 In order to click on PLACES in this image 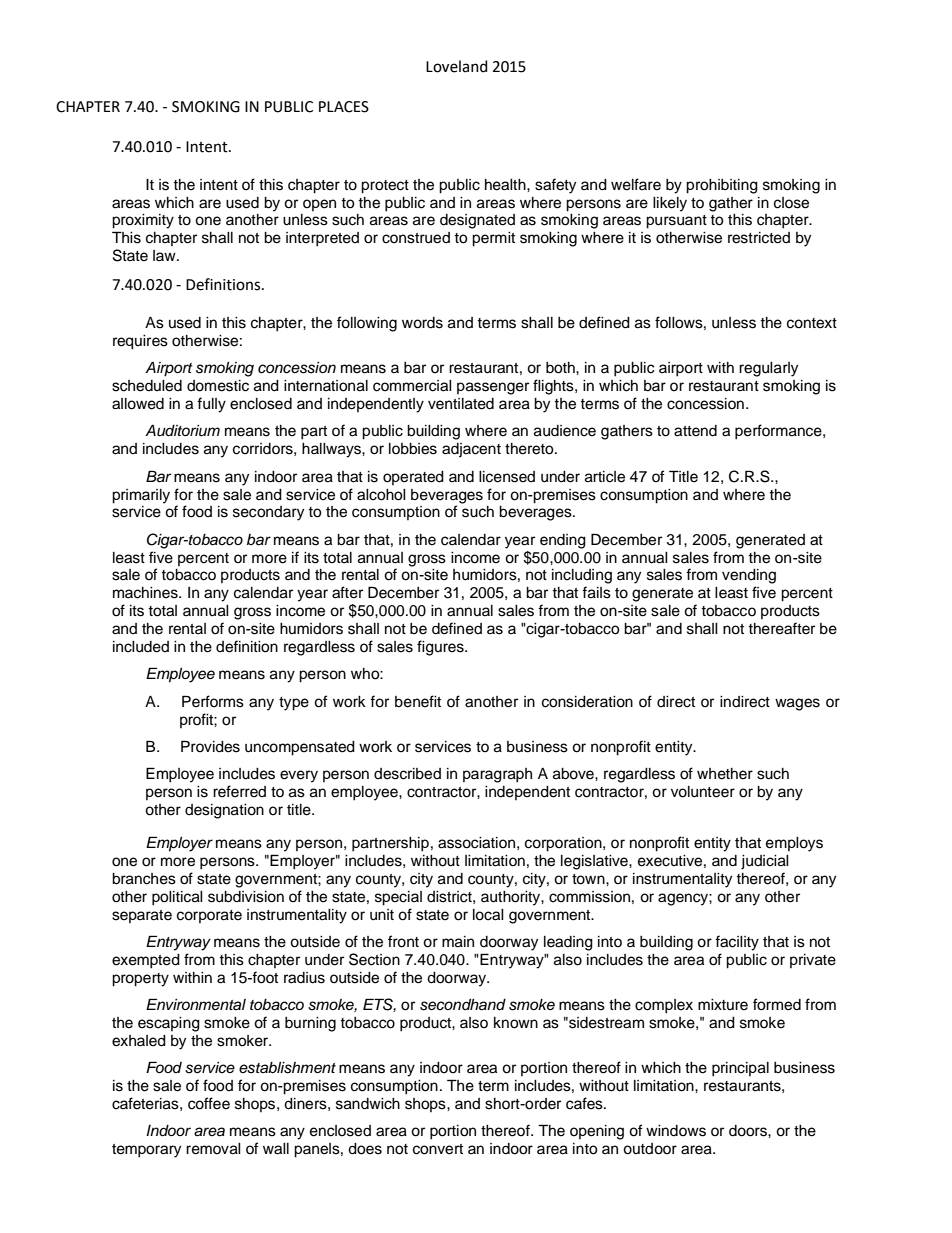, I will do `click(344, 107)`.
